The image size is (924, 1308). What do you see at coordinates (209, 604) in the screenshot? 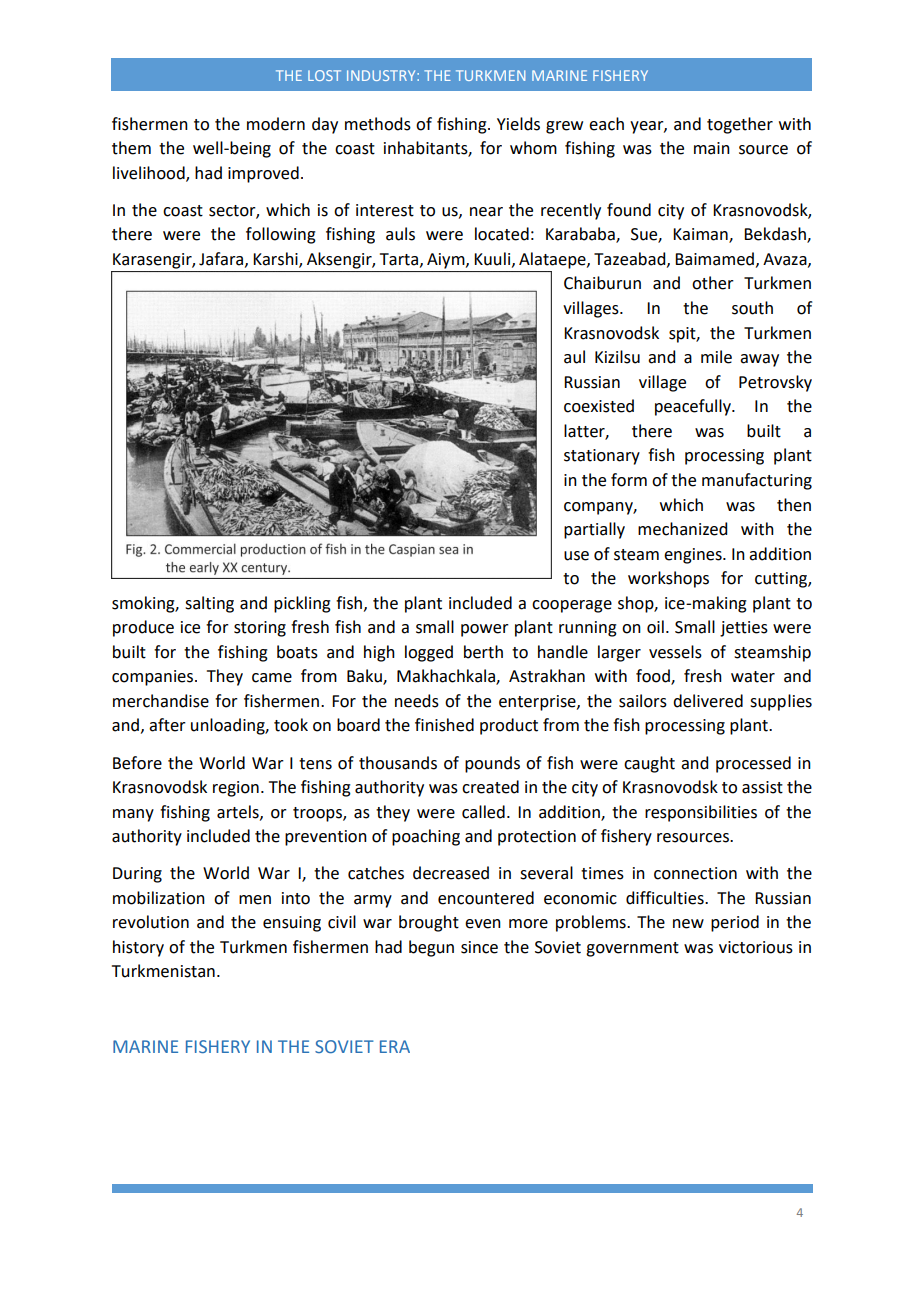
I see `salting` at bounding box center [209, 604].
